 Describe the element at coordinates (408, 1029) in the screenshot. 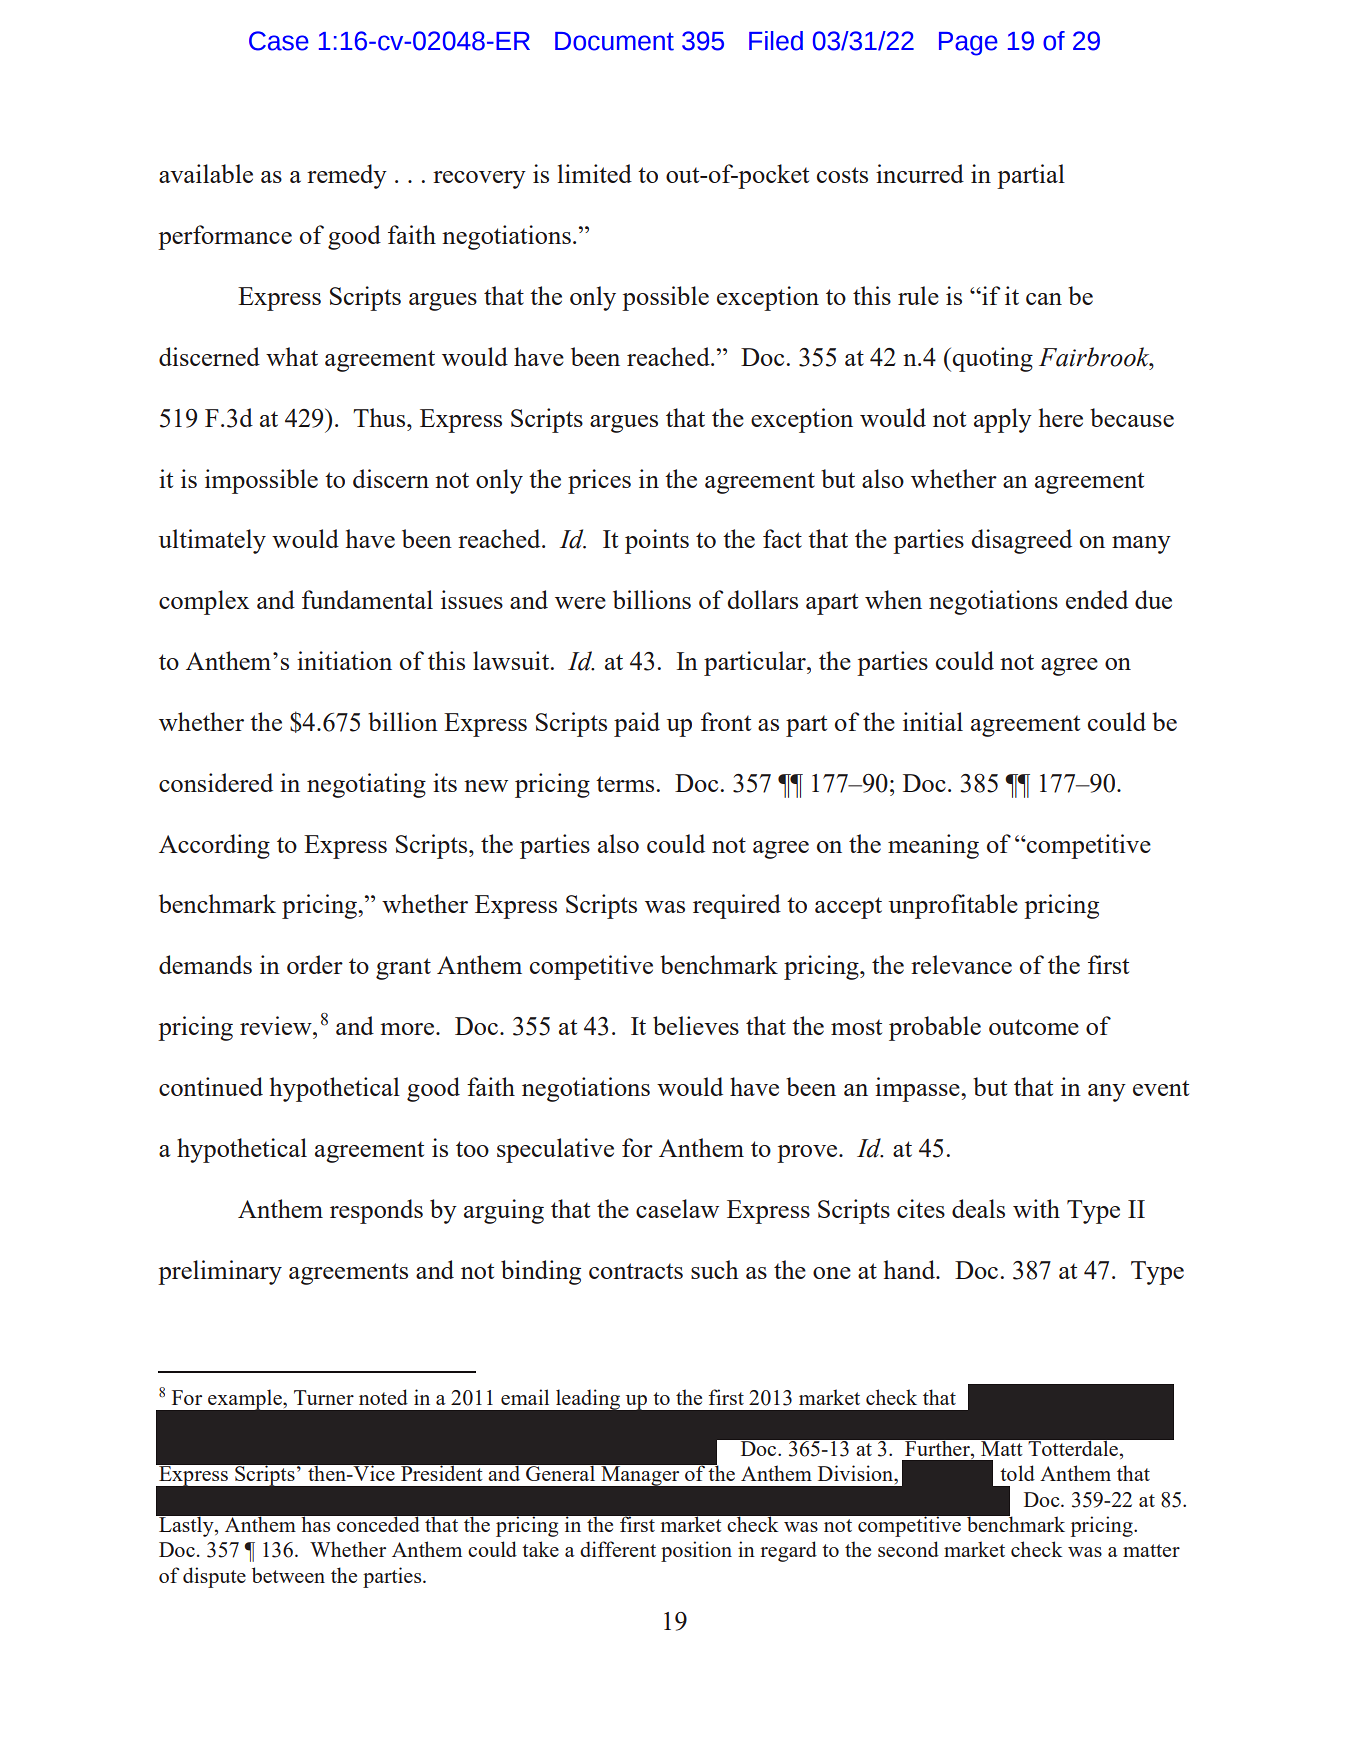

I see `more` at that location.
